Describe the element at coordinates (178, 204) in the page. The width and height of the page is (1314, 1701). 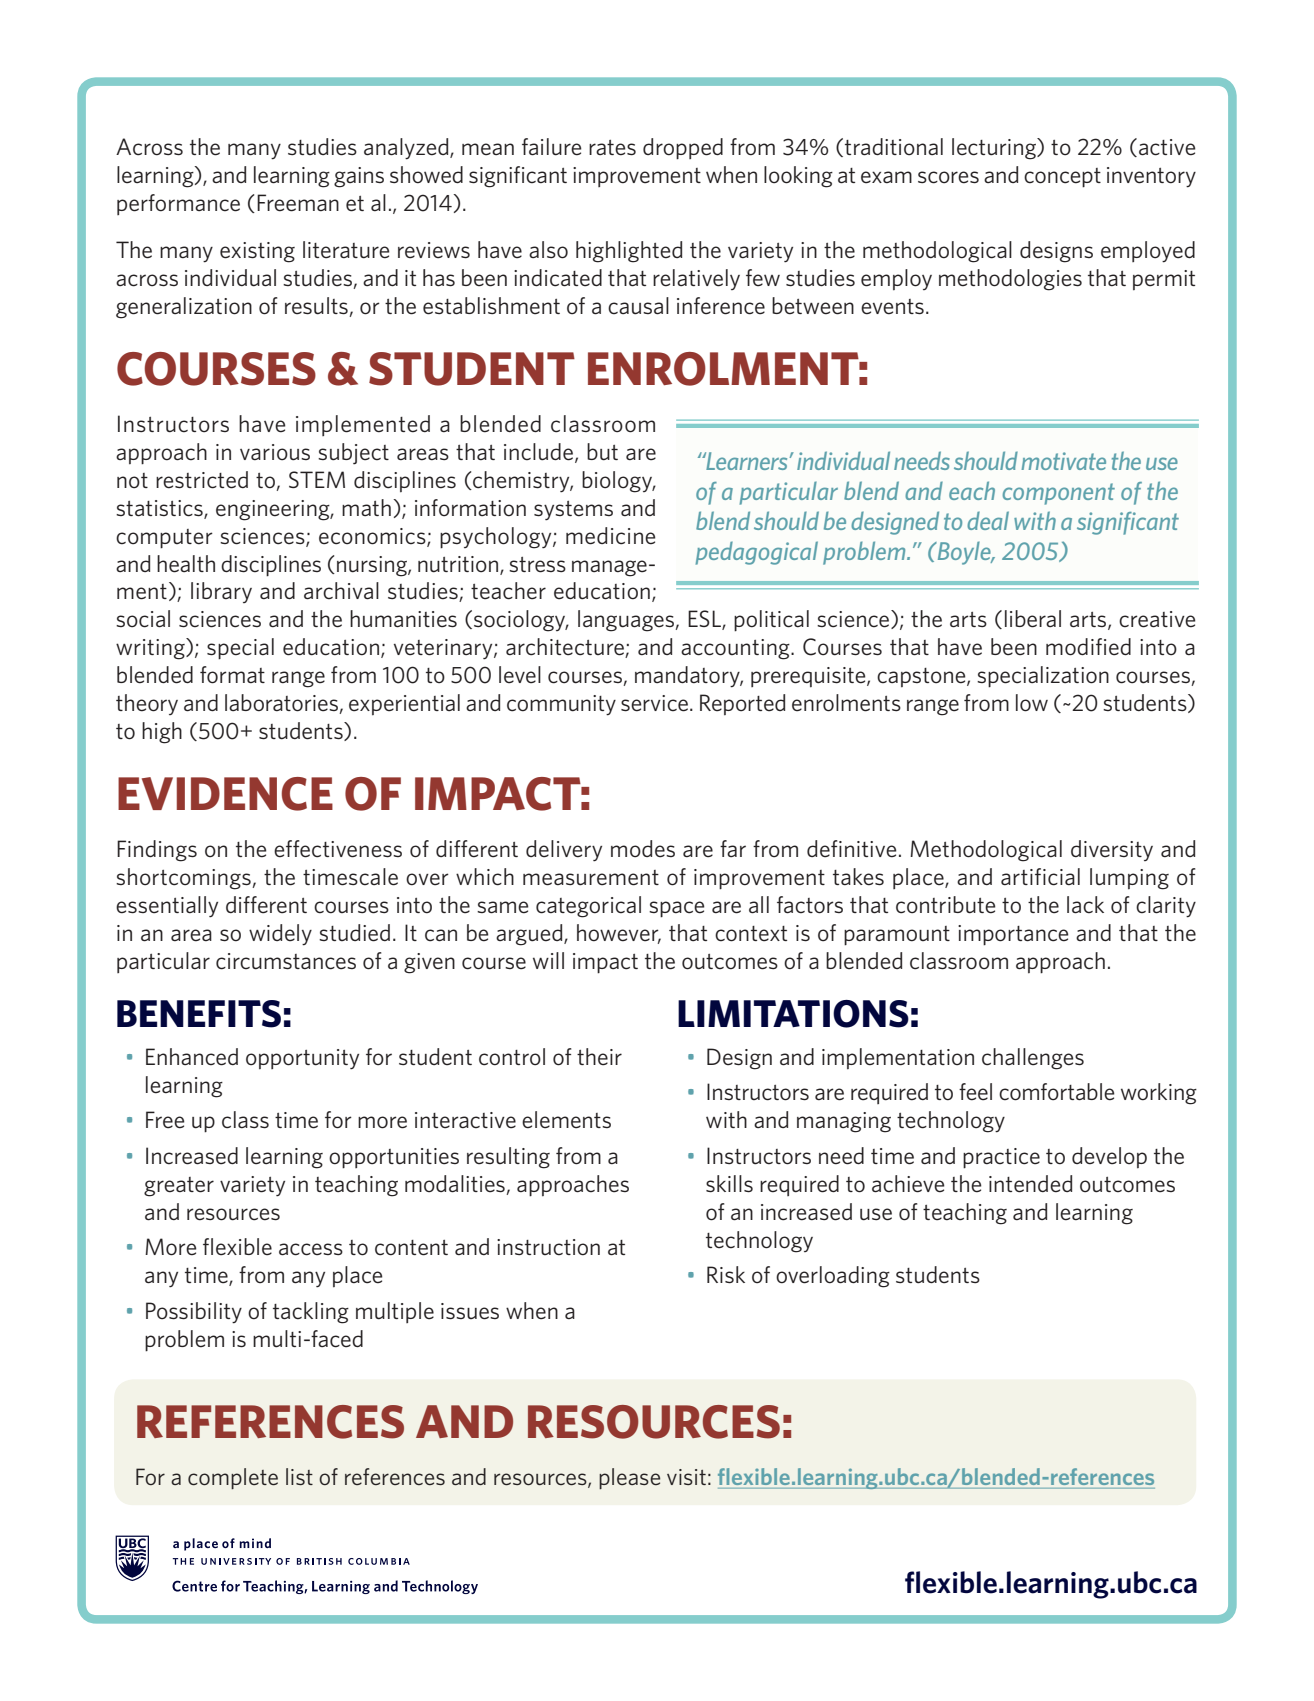
I see `performance` at that location.
